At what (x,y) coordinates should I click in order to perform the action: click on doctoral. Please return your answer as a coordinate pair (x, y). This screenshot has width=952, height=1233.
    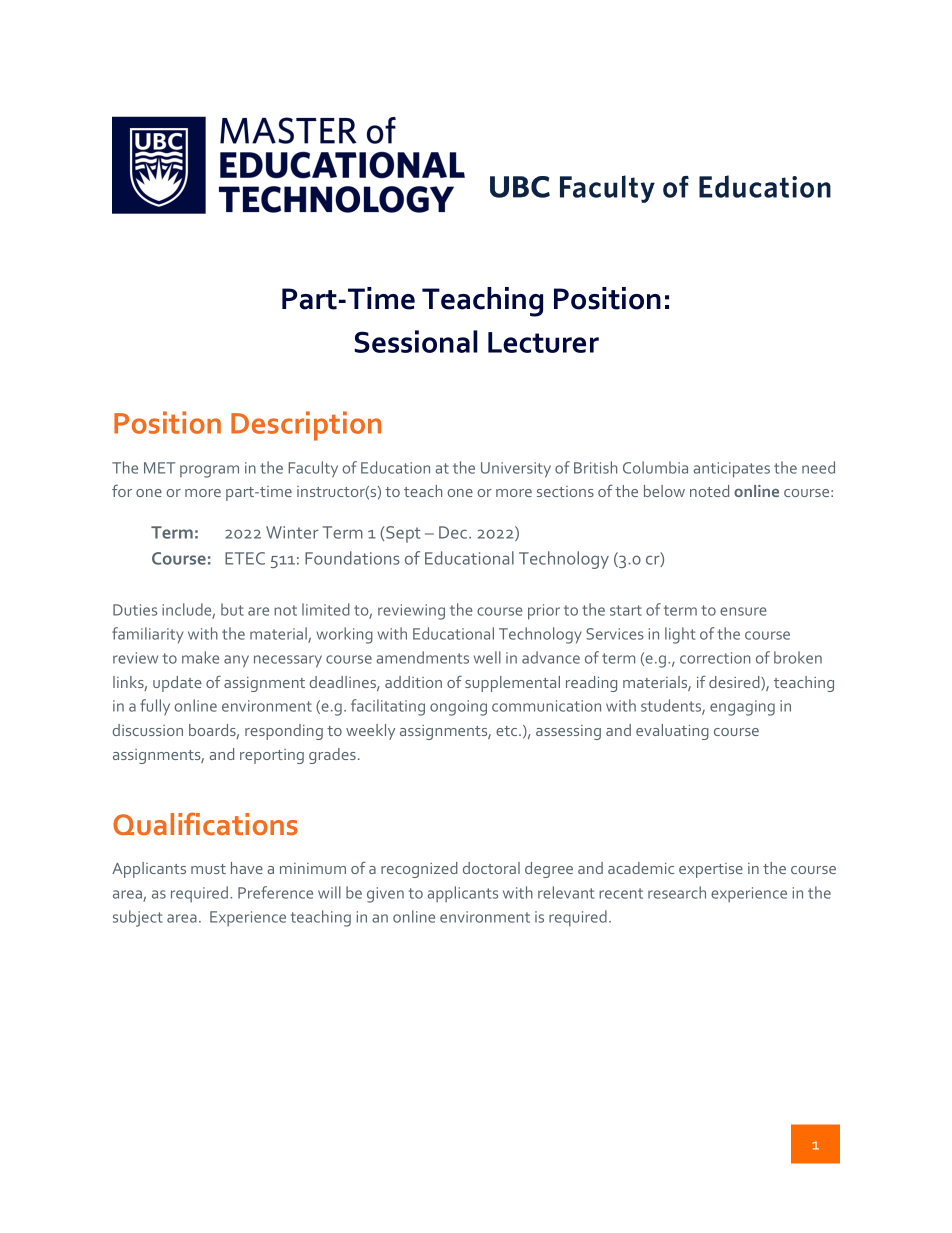
    Looking at the image, I should click on (491, 868).
